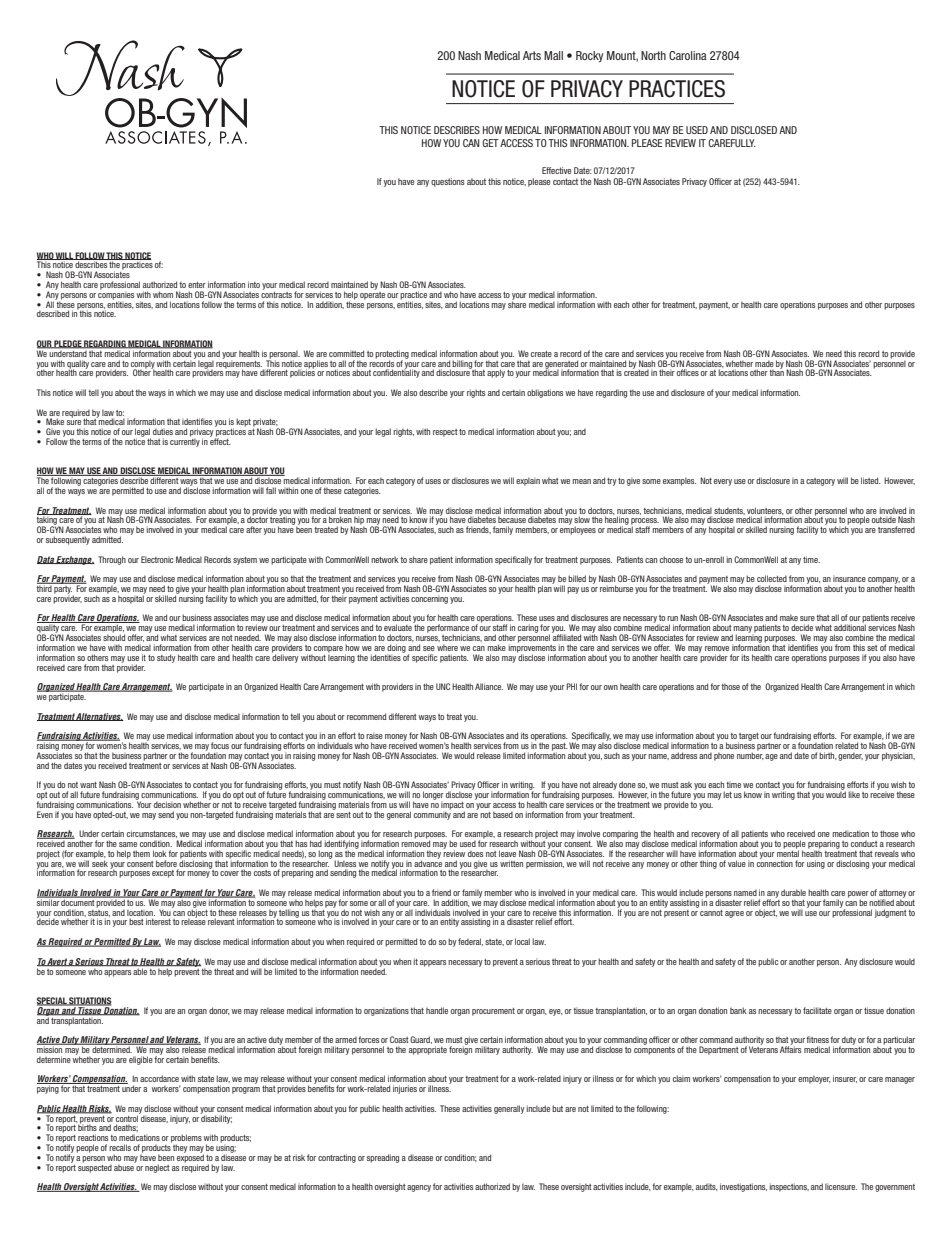 The height and width of the screenshot is (1233, 952). What do you see at coordinates (167, 804) in the screenshot?
I see `decision` at bounding box center [167, 804].
